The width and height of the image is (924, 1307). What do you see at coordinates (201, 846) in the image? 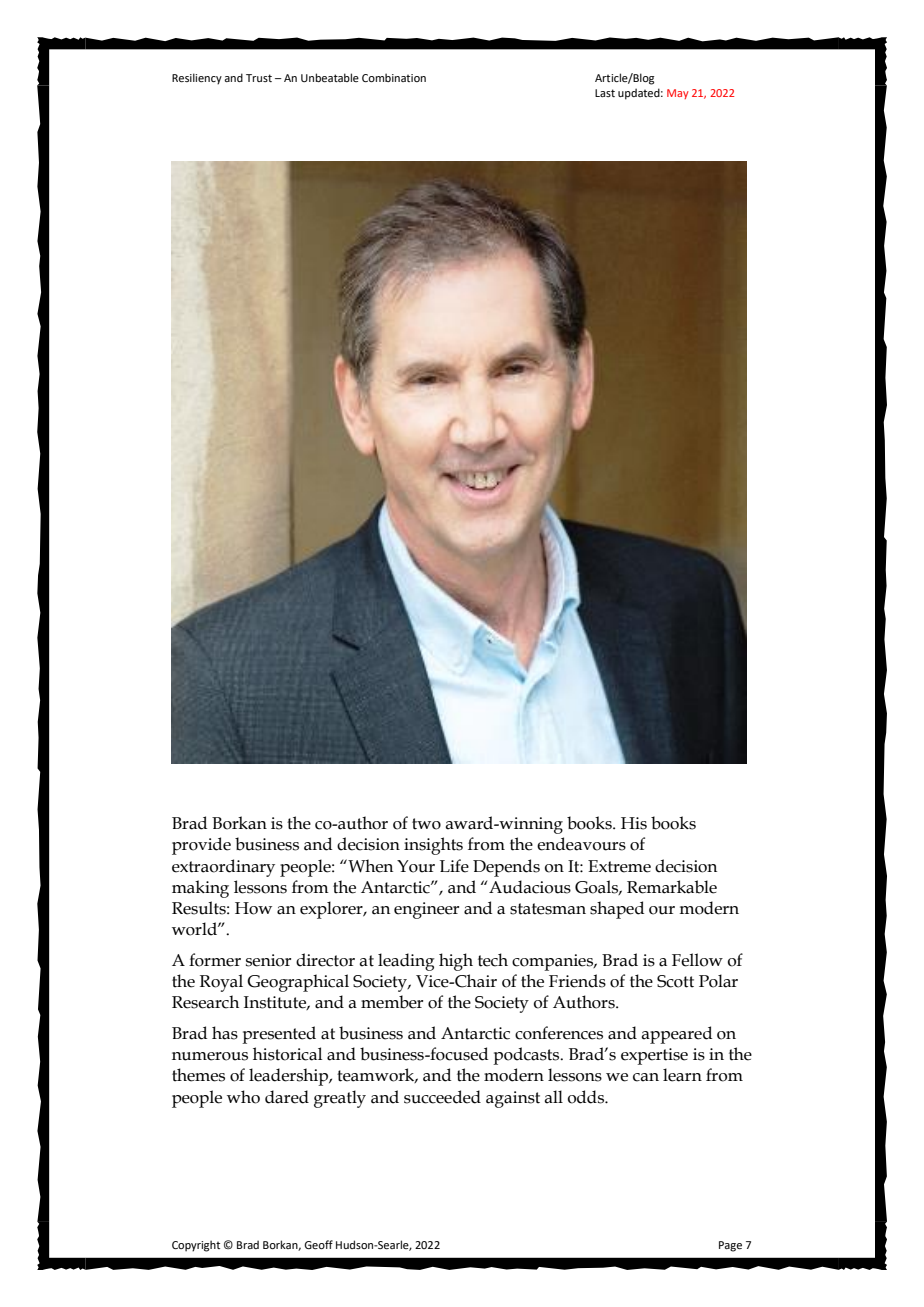
I see `provide` at bounding box center [201, 846].
